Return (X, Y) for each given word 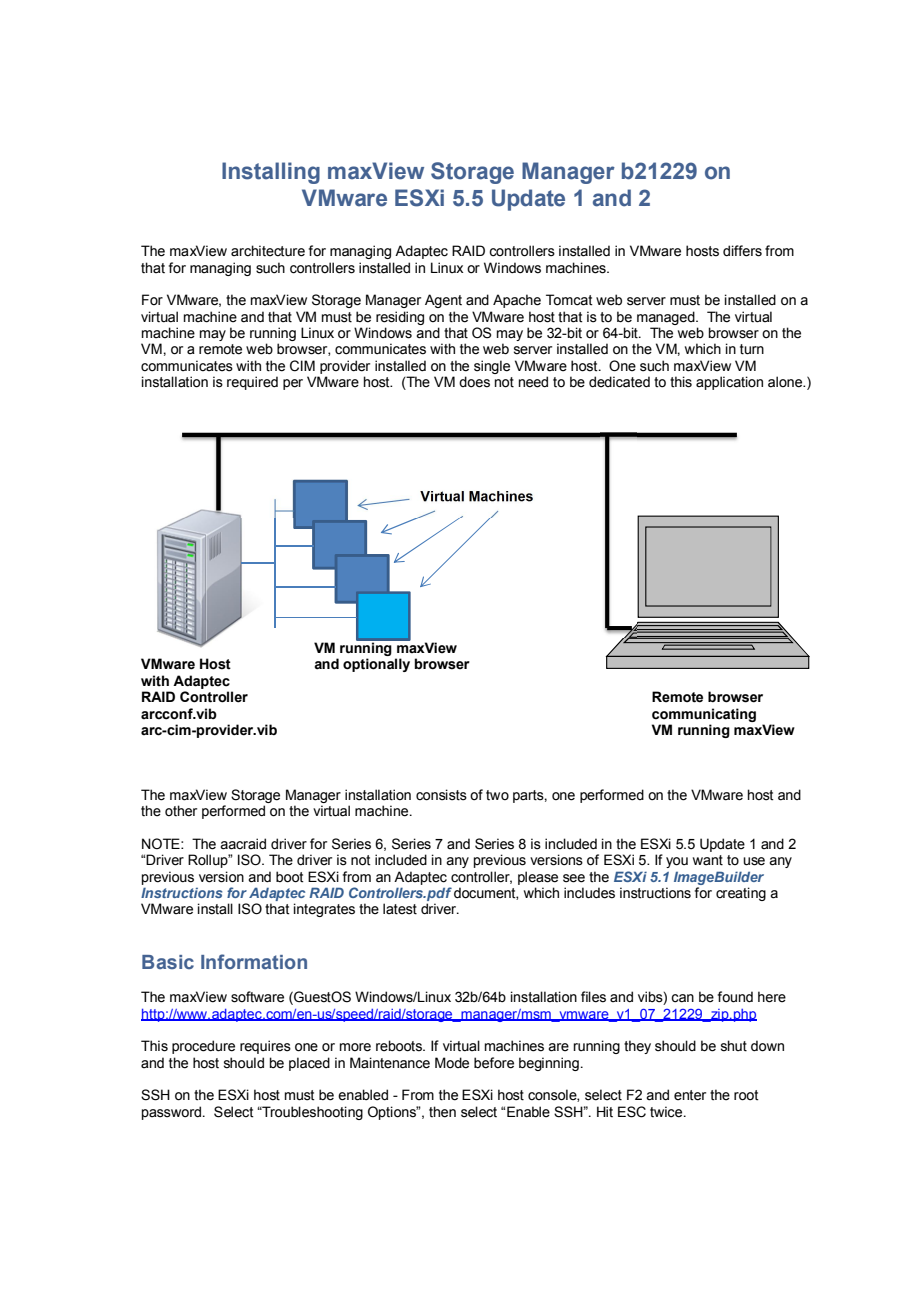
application (729, 383)
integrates (324, 910)
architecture (268, 251)
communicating (704, 715)
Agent (443, 301)
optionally (376, 665)
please (538, 878)
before (494, 1063)
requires (265, 1047)
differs (742, 251)
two (497, 795)
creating (741, 894)
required (252, 383)
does (474, 382)
